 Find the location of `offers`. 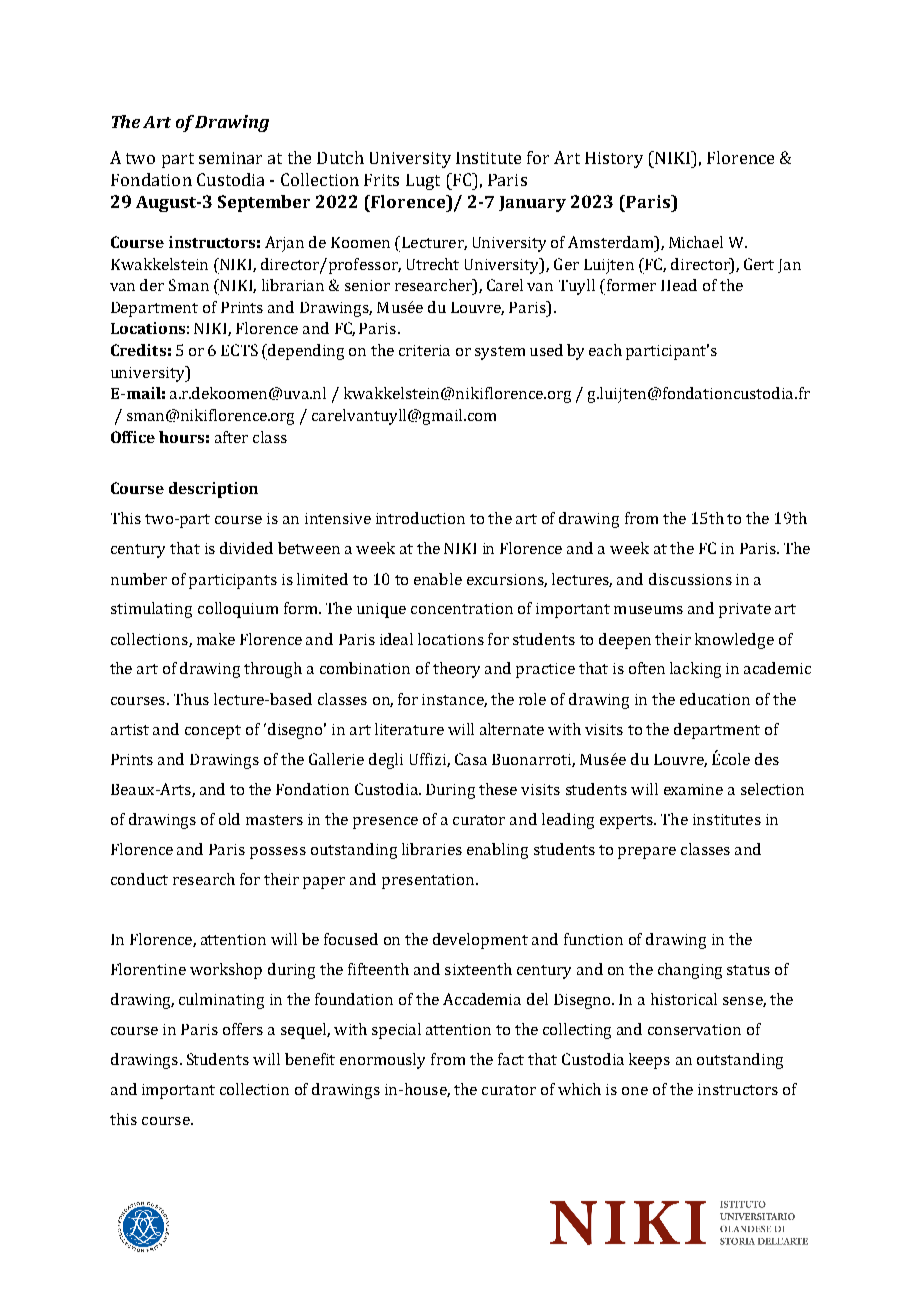

offers is located at coordinates (243, 1029).
